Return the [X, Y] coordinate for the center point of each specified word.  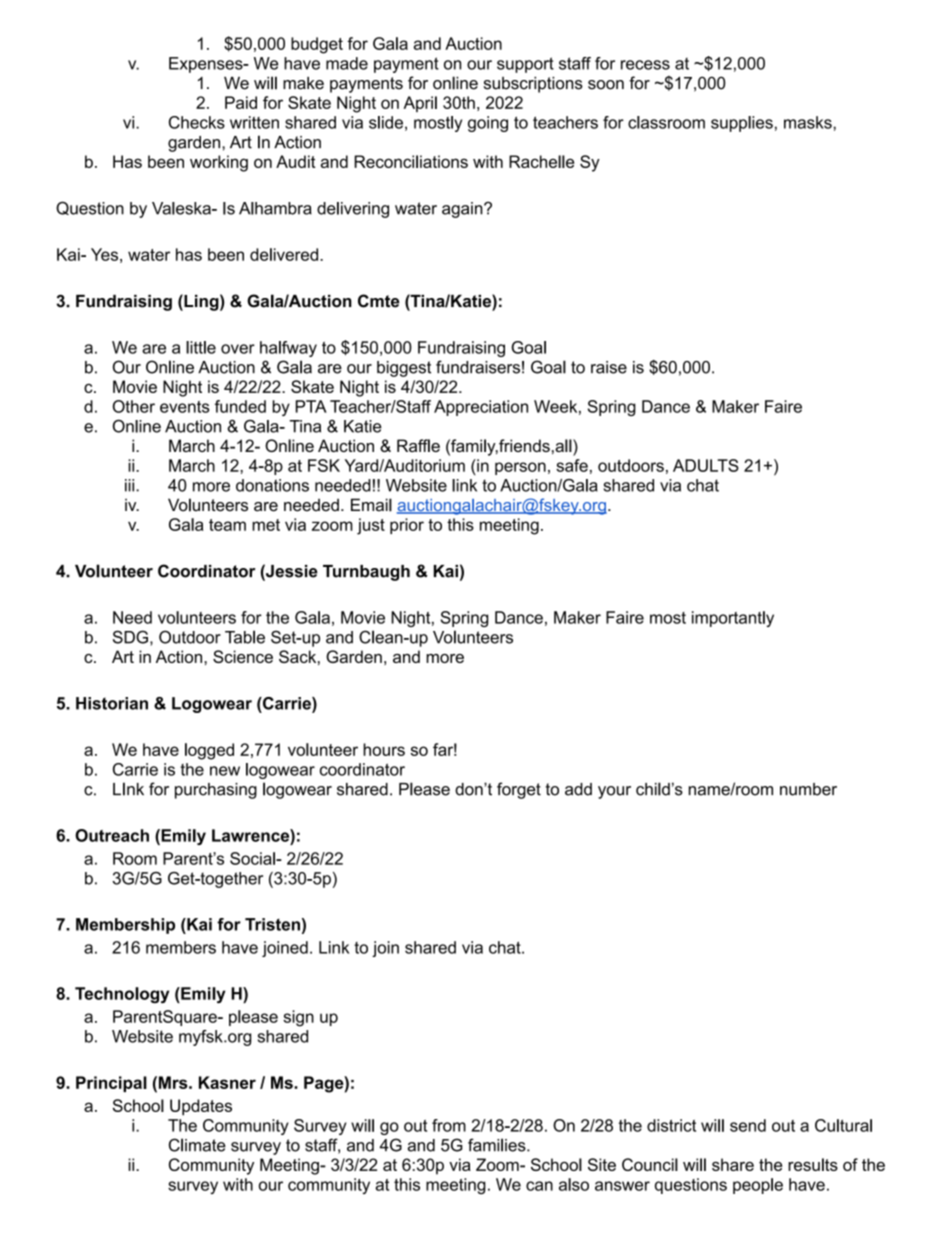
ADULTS [706, 465]
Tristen [272, 924]
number [808, 789]
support [525, 65]
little [201, 347]
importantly [733, 619]
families [498, 1145]
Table [245, 637]
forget [519, 790]
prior [407, 526]
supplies [742, 124]
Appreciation [481, 408]
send [748, 1125]
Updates [201, 1107]
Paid [241, 102]
